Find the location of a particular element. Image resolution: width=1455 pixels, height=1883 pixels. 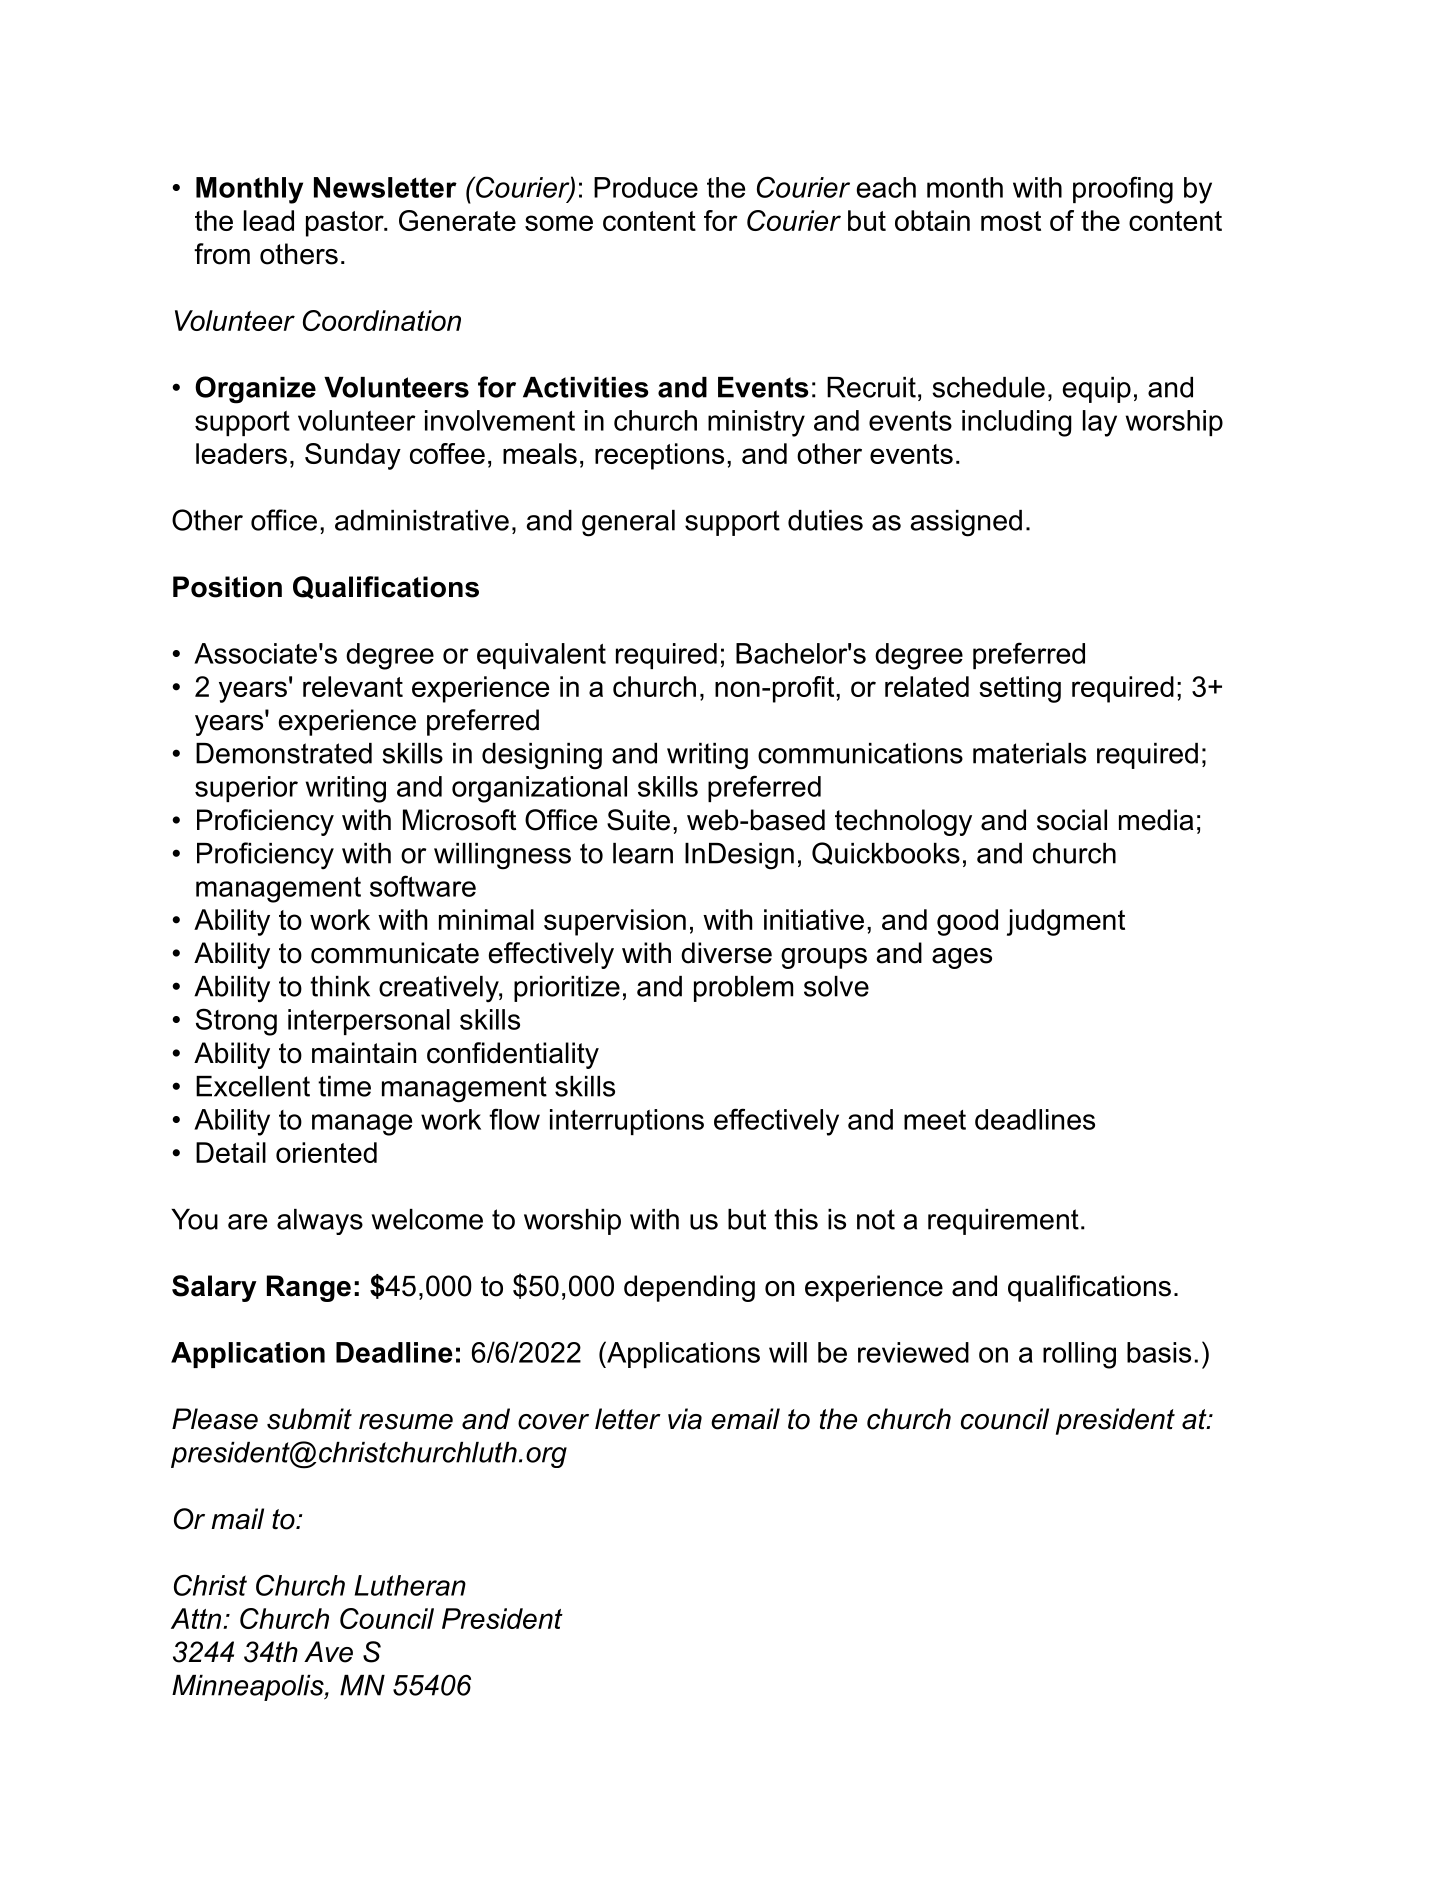

Produce is located at coordinates (646, 187).
